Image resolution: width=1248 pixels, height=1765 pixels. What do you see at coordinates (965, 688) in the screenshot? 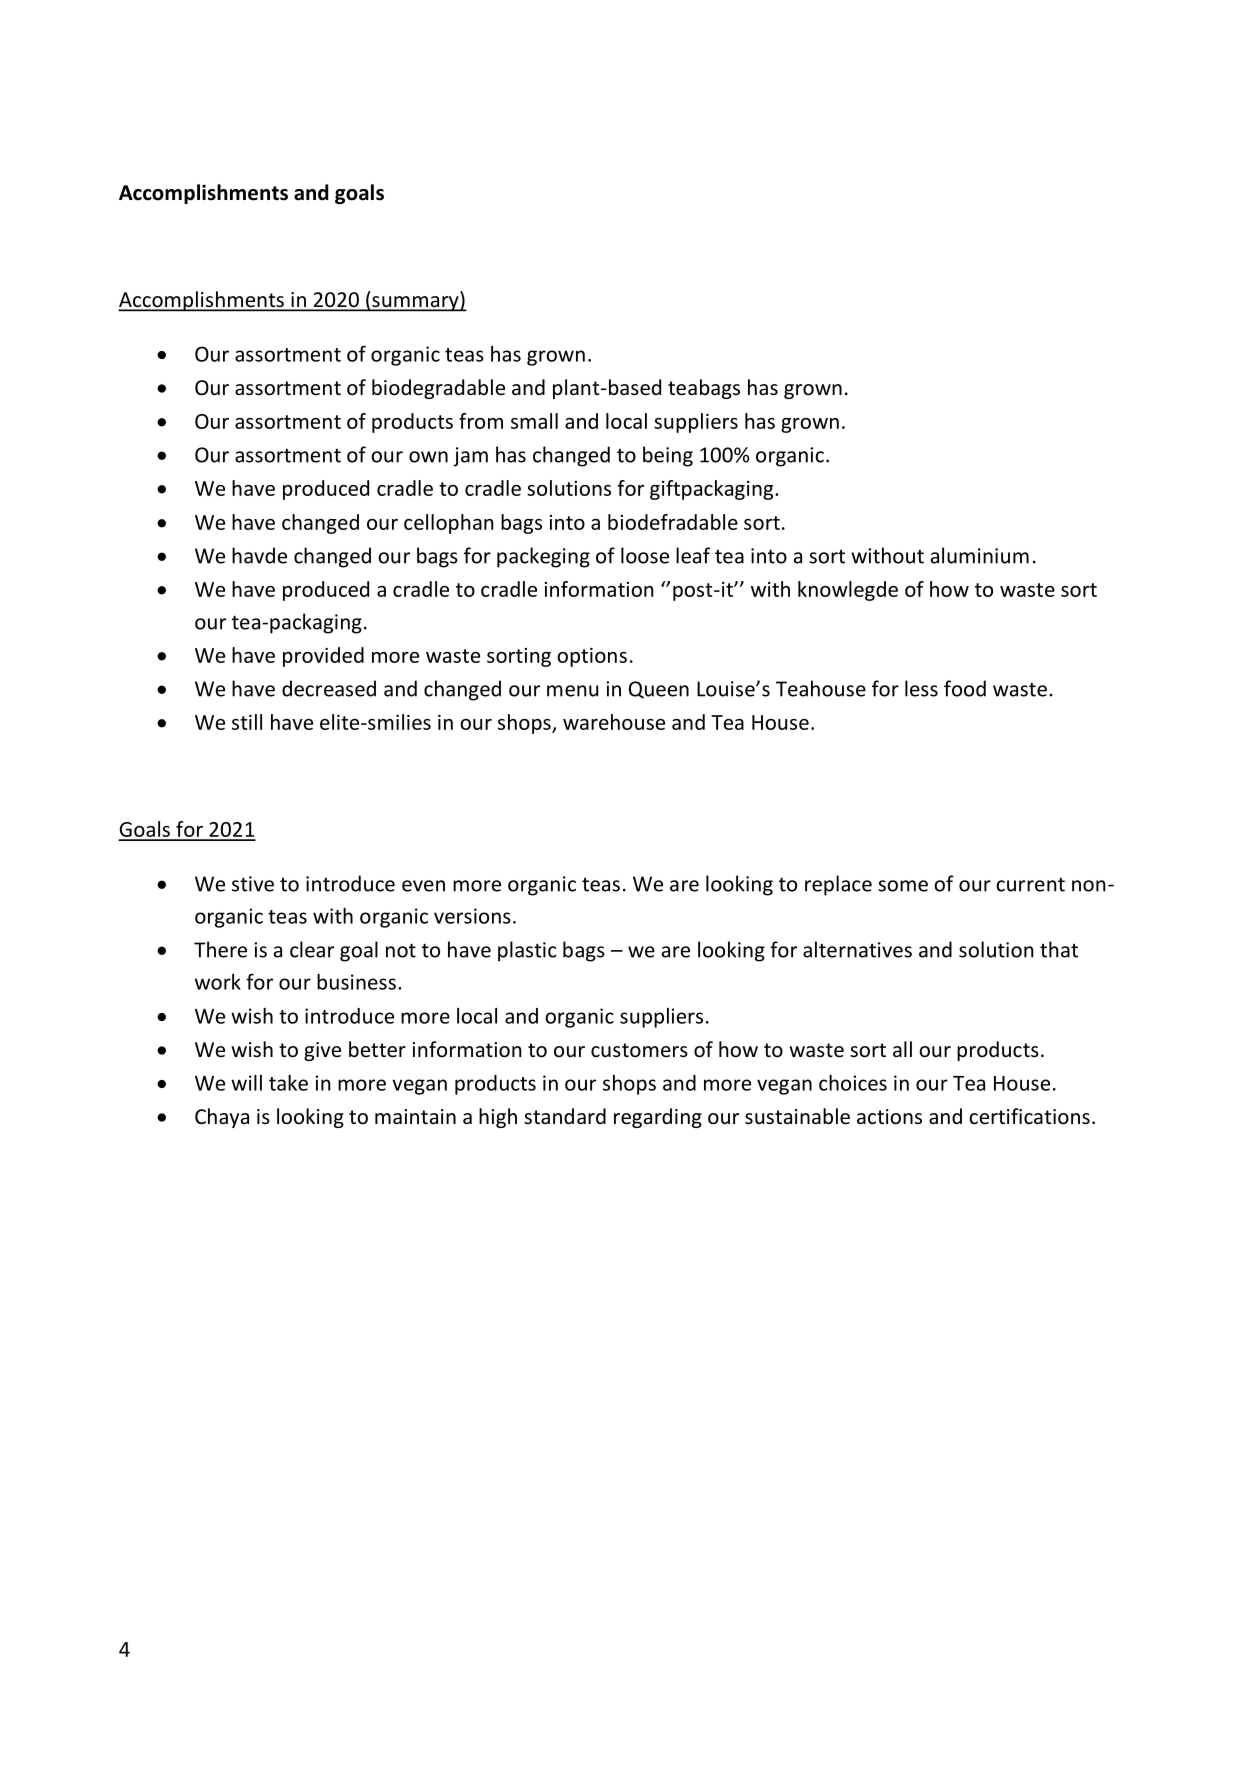
I see `food` at bounding box center [965, 688].
